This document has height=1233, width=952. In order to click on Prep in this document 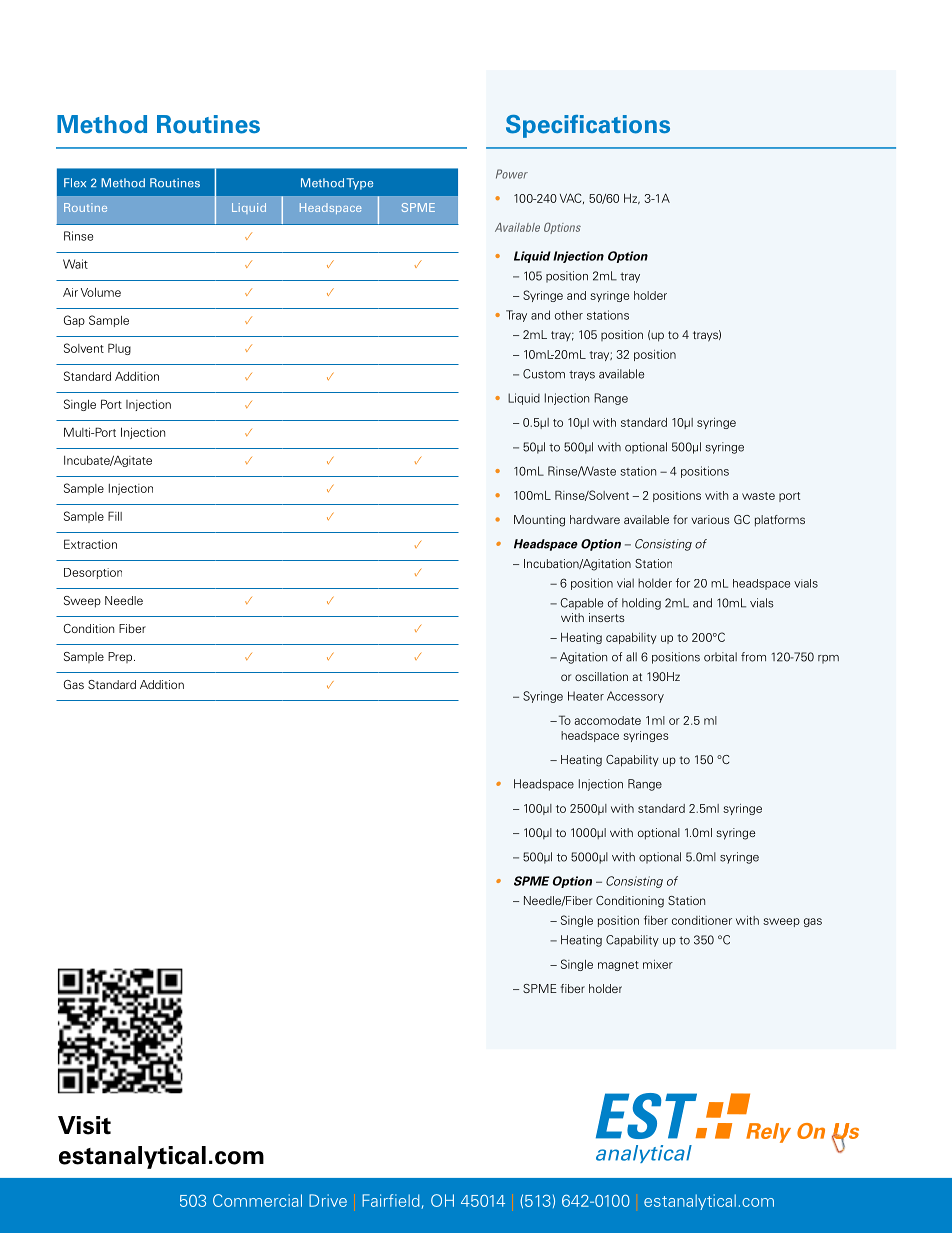, I will do `click(121, 657)`.
